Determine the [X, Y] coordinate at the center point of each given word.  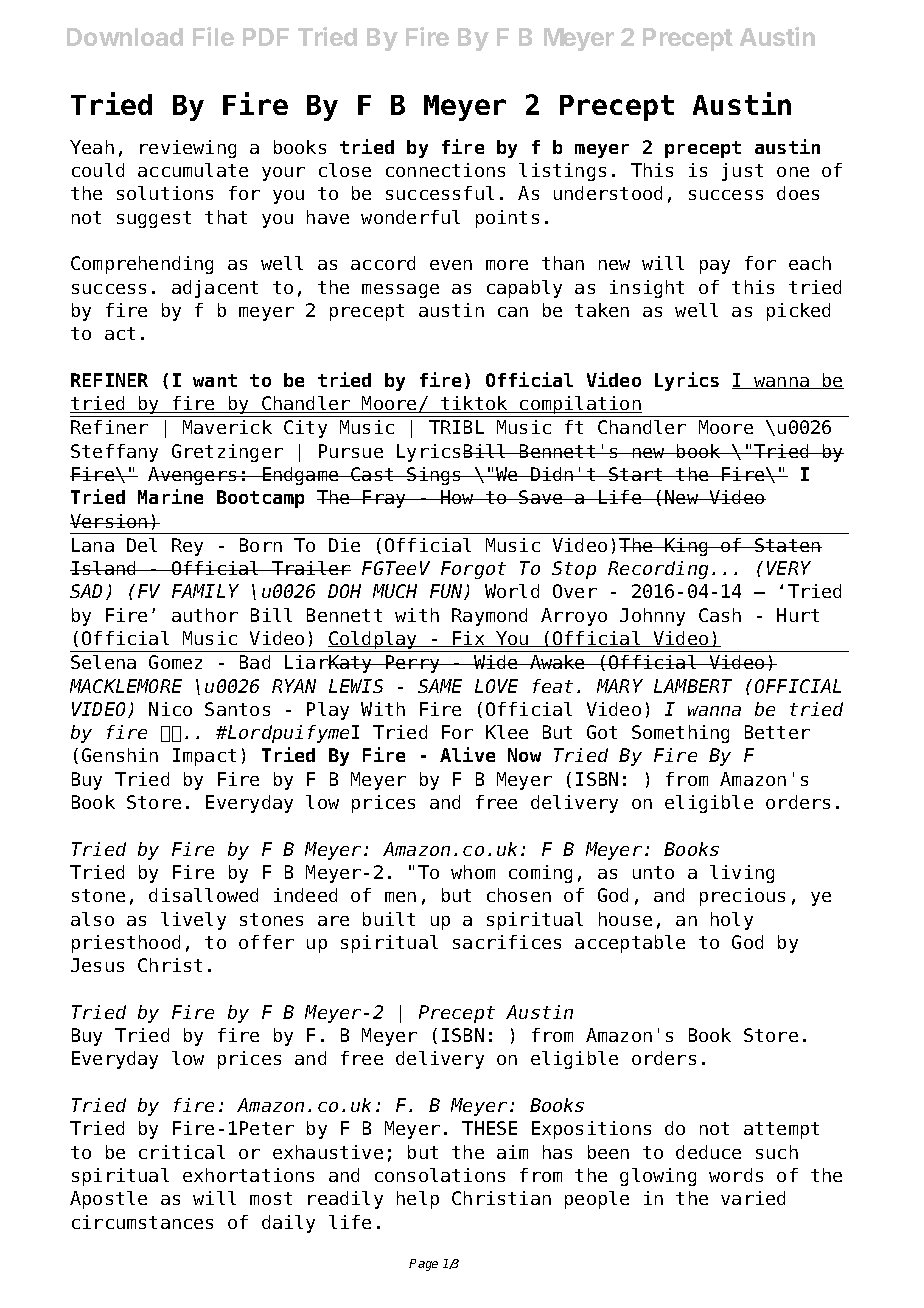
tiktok [474, 404]
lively [193, 921]
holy [732, 921]
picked [798, 312]
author [205, 615]
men [400, 897]
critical [182, 1152]
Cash [720, 615]
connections [445, 170]
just [742, 172]
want [215, 380]
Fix [469, 639]
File [213, 36]
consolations [440, 1175]
